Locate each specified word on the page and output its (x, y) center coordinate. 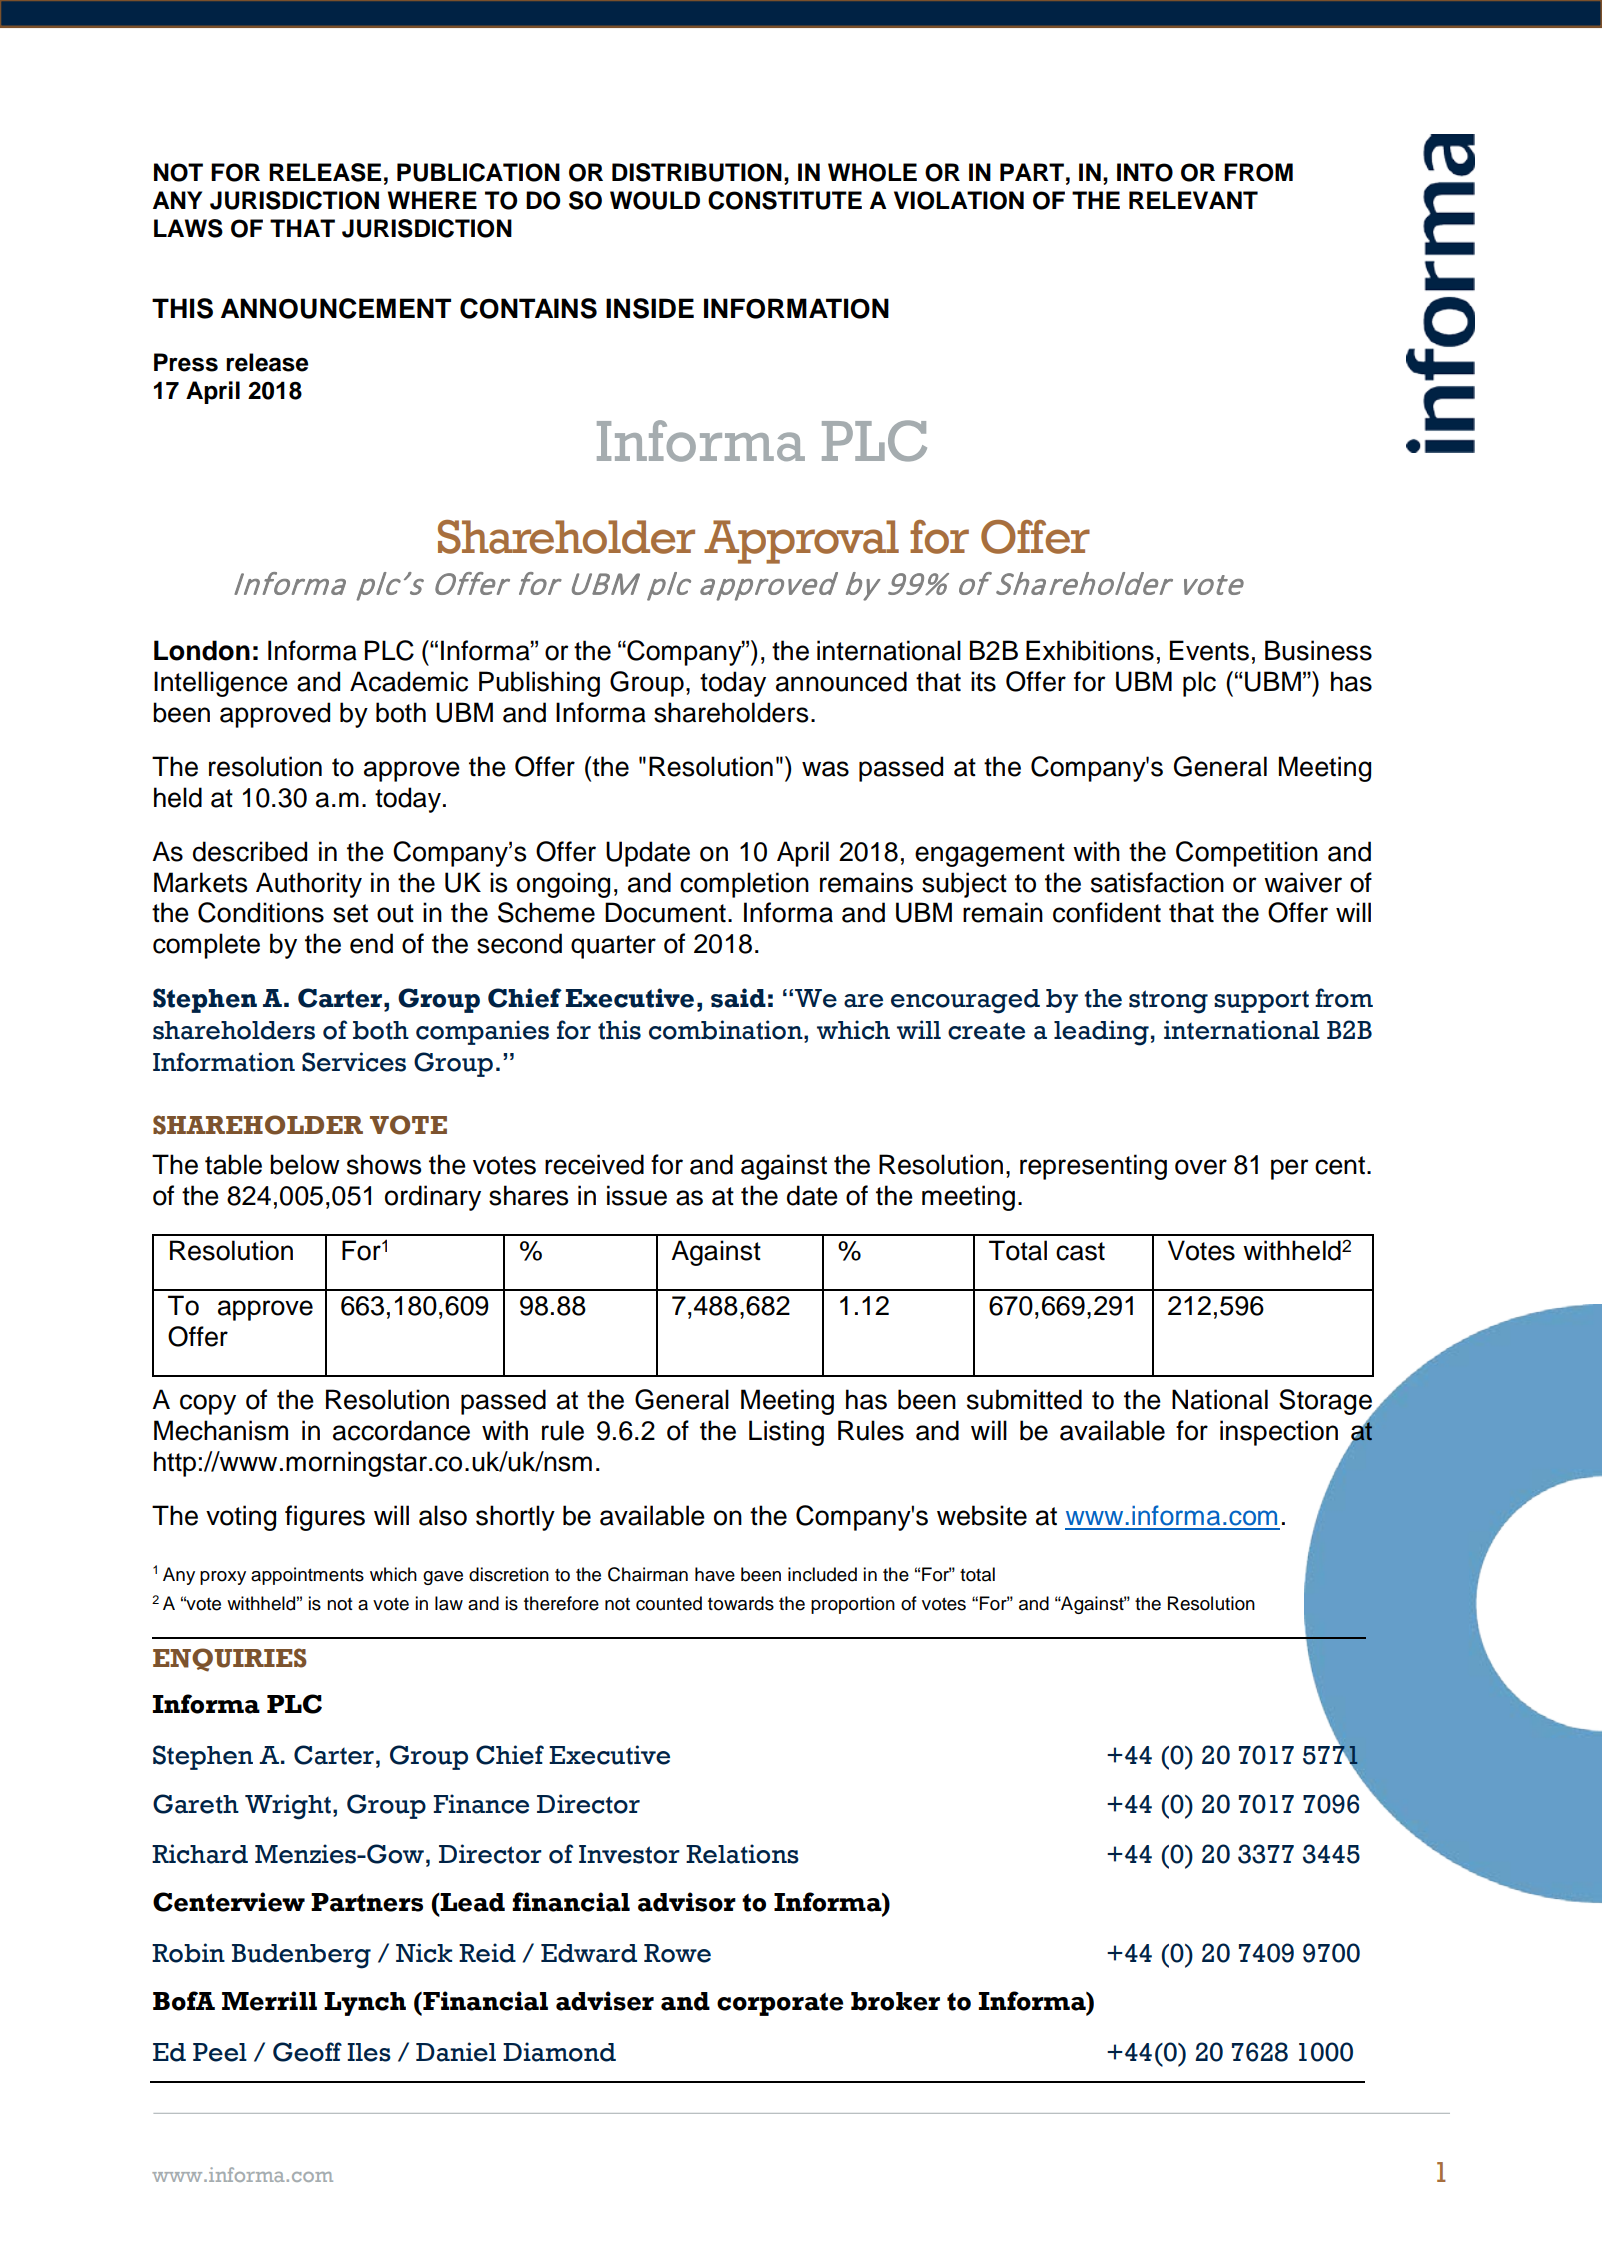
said (738, 998)
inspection (1279, 1433)
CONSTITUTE (785, 200)
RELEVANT (1193, 200)
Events (1209, 650)
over (1201, 1167)
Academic (409, 681)
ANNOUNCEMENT (336, 308)
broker (895, 2001)
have (715, 1574)
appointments (307, 1576)
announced (841, 681)
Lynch (365, 2004)
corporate (780, 2004)
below (305, 1164)
